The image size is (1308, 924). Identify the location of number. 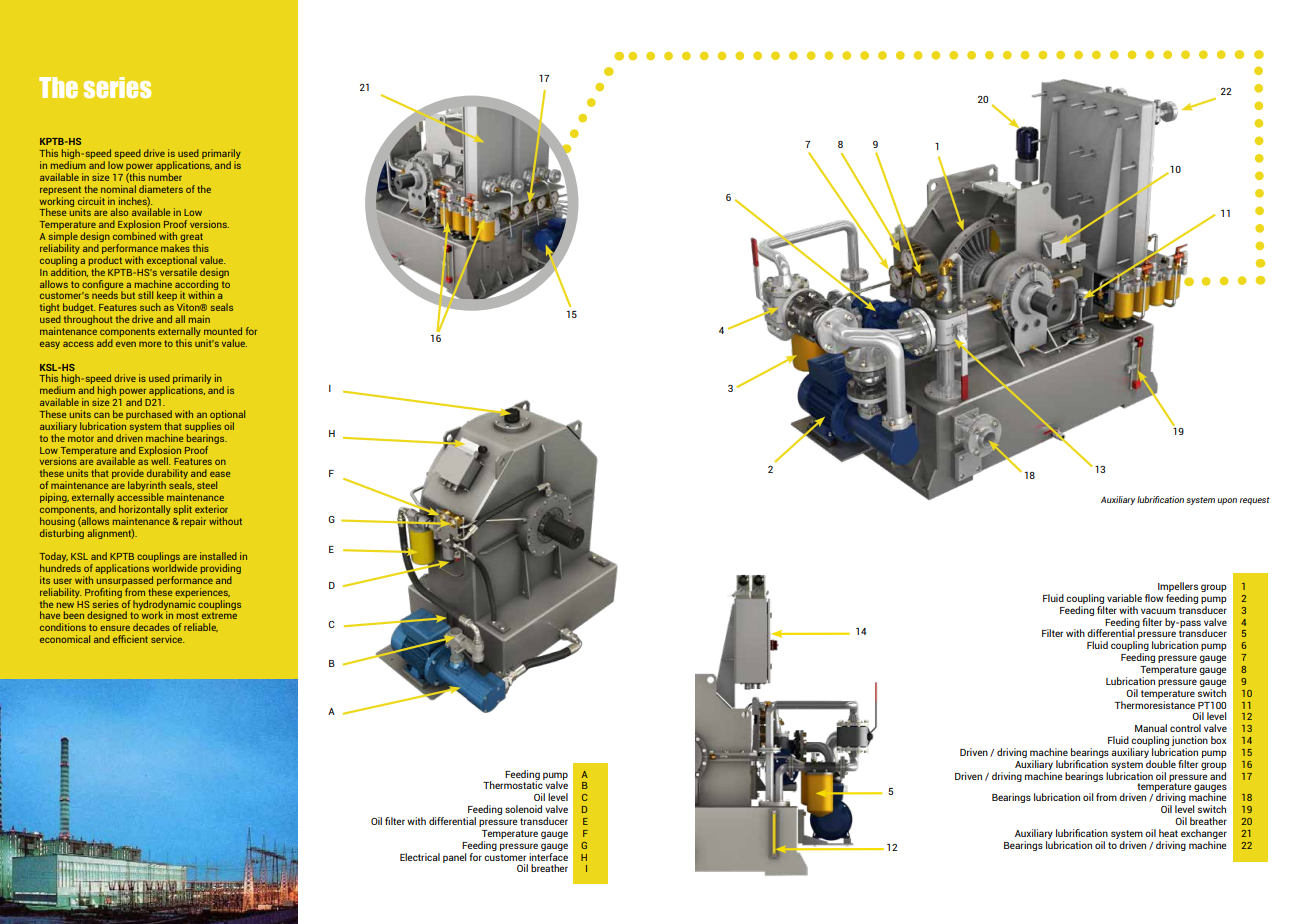
(165, 177).
